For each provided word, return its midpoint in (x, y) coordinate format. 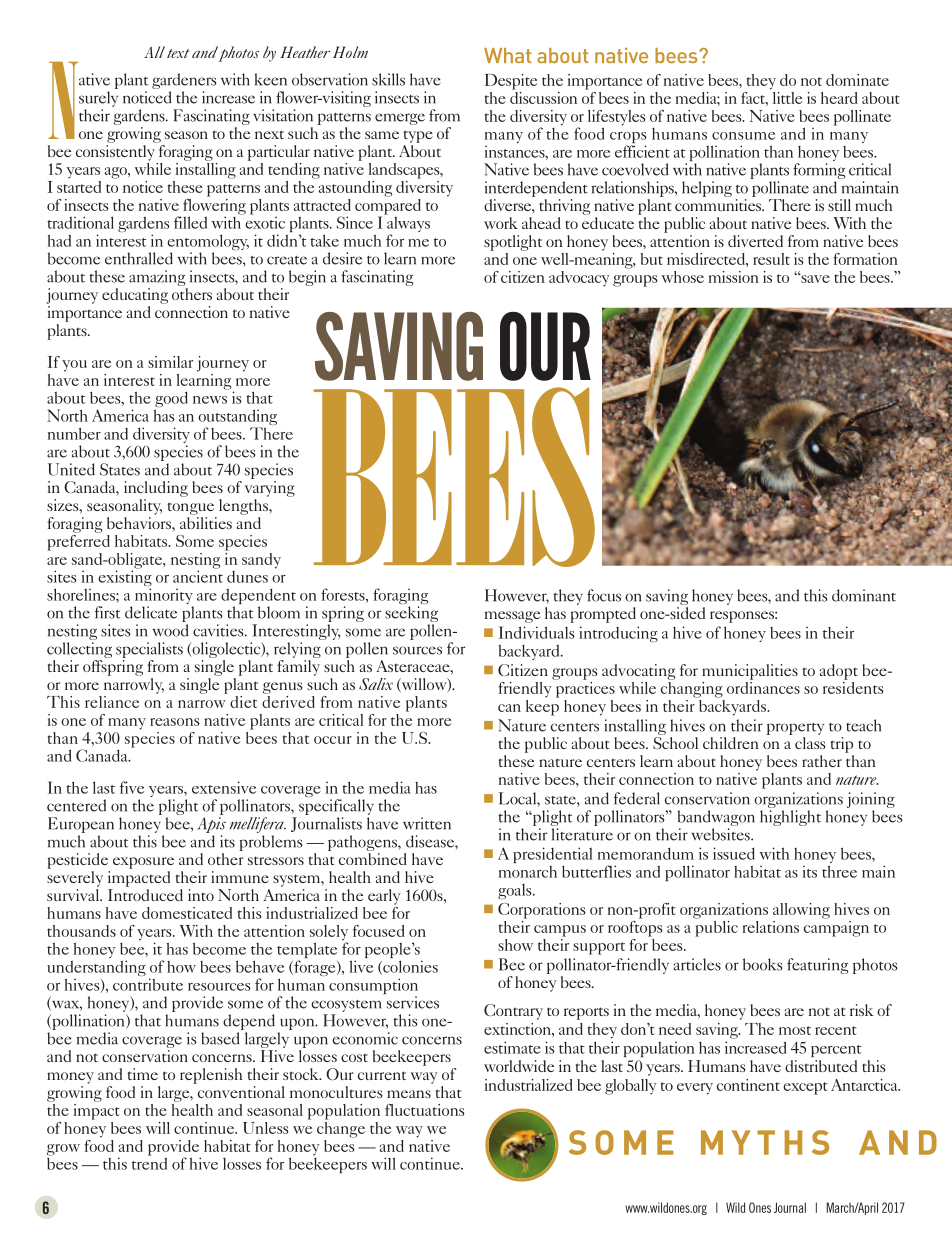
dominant (864, 595)
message (512, 617)
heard (839, 98)
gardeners (184, 81)
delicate (151, 612)
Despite (511, 82)
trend (149, 1162)
